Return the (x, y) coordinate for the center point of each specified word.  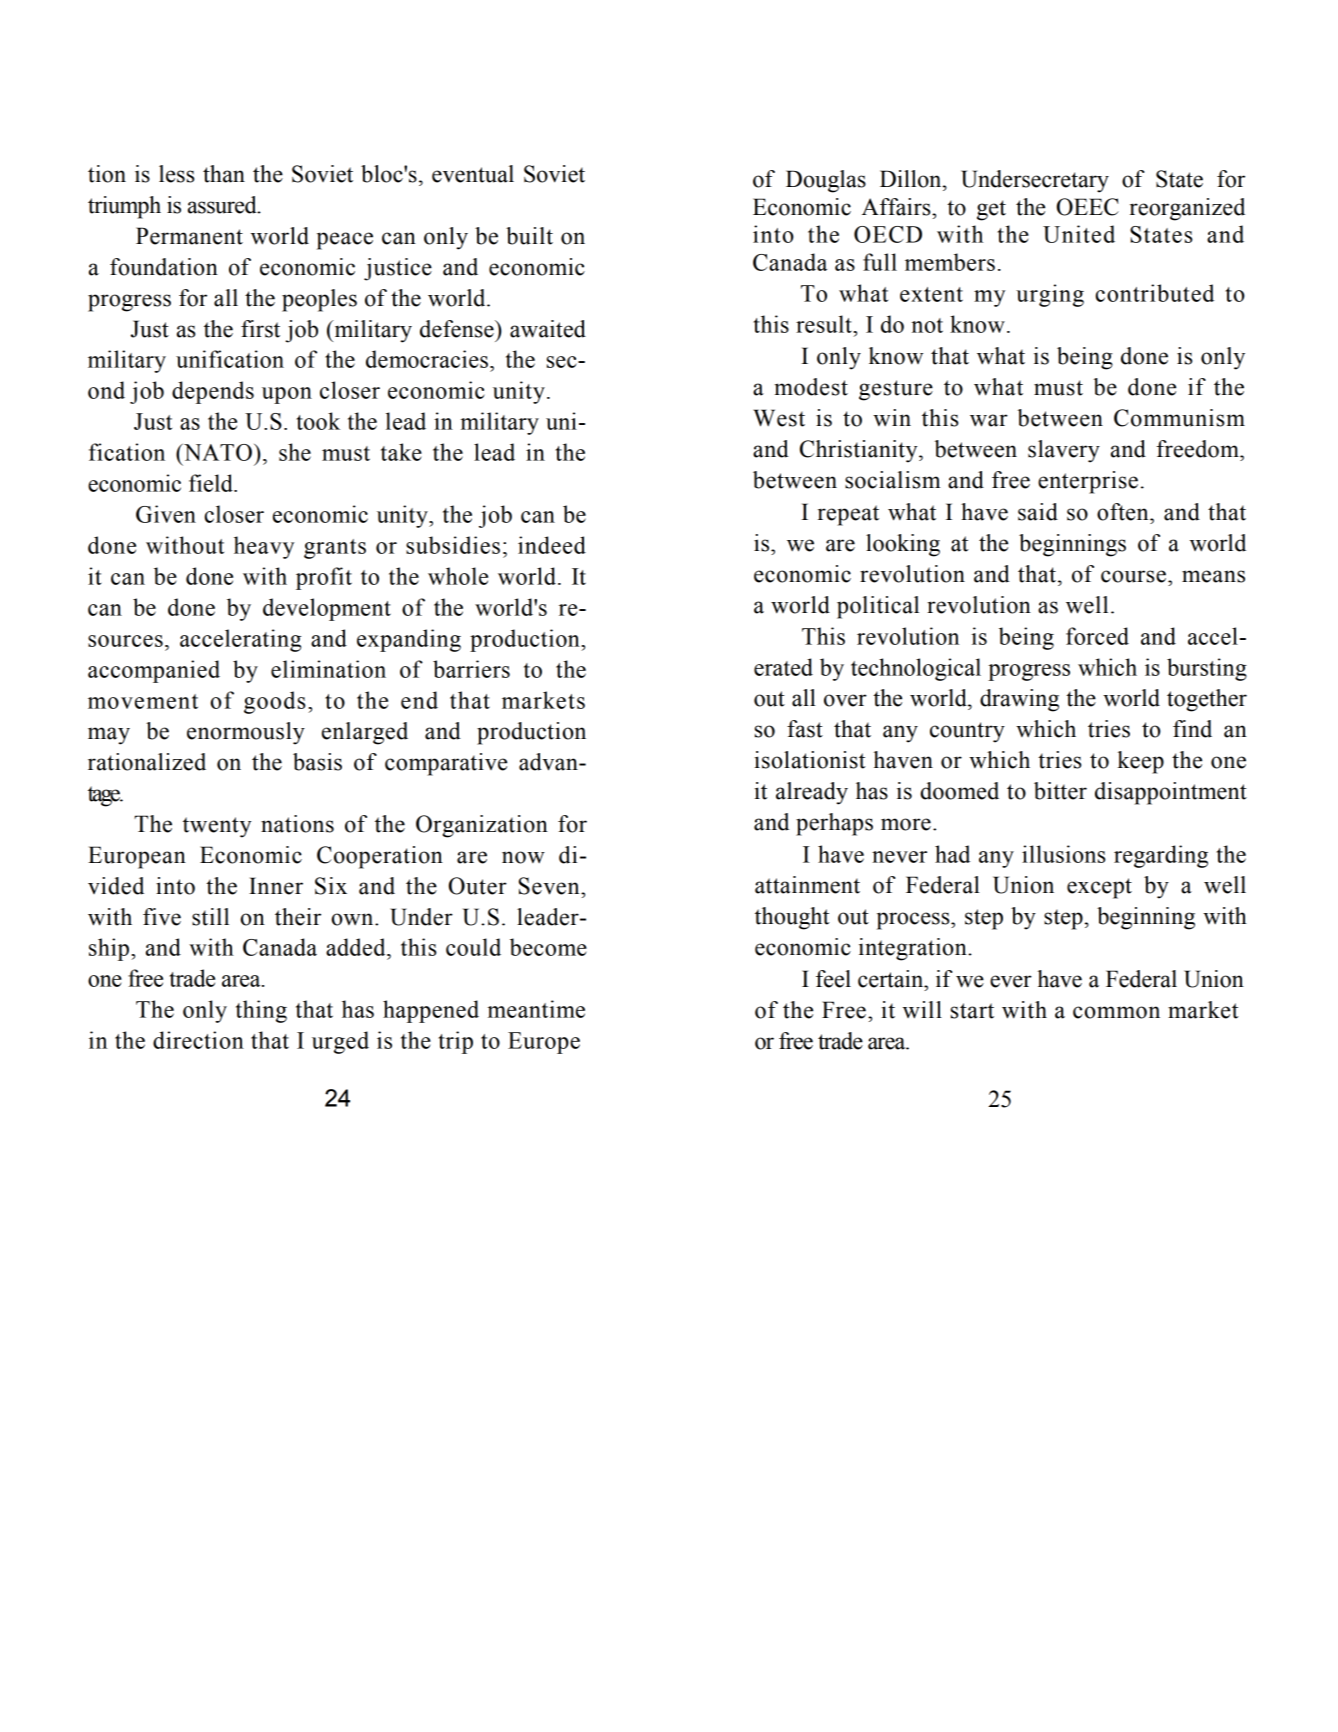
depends (213, 392)
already (812, 793)
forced (1097, 636)
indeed (552, 545)
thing (261, 1011)
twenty (217, 827)
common (1116, 1012)
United (1079, 234)
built (529, 236)
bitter (1060, 791)
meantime (536, 1009)
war (989, 420)
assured (223, 205)
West (779, 418)
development (327, 609)
